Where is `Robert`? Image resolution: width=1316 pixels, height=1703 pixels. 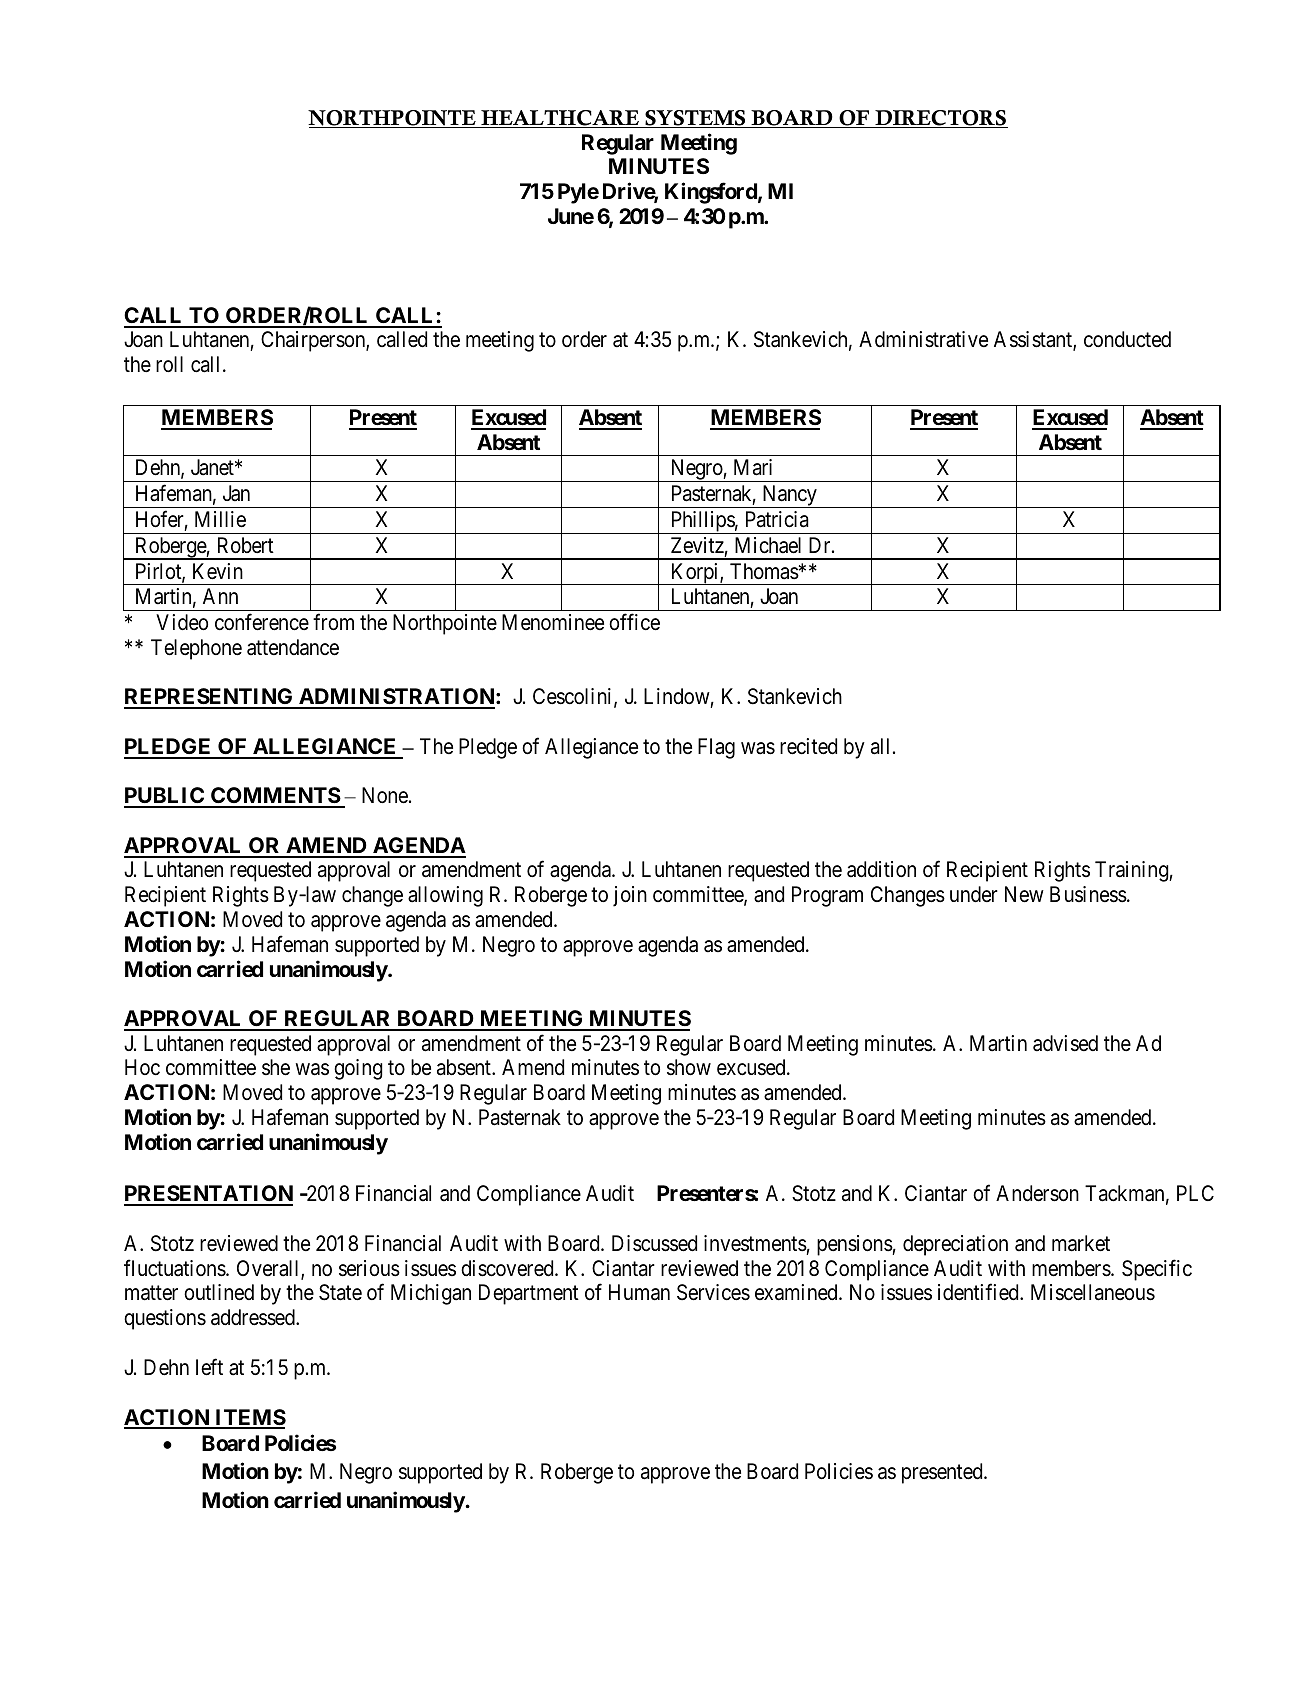 Robert is located at coordinates (246, 545).
